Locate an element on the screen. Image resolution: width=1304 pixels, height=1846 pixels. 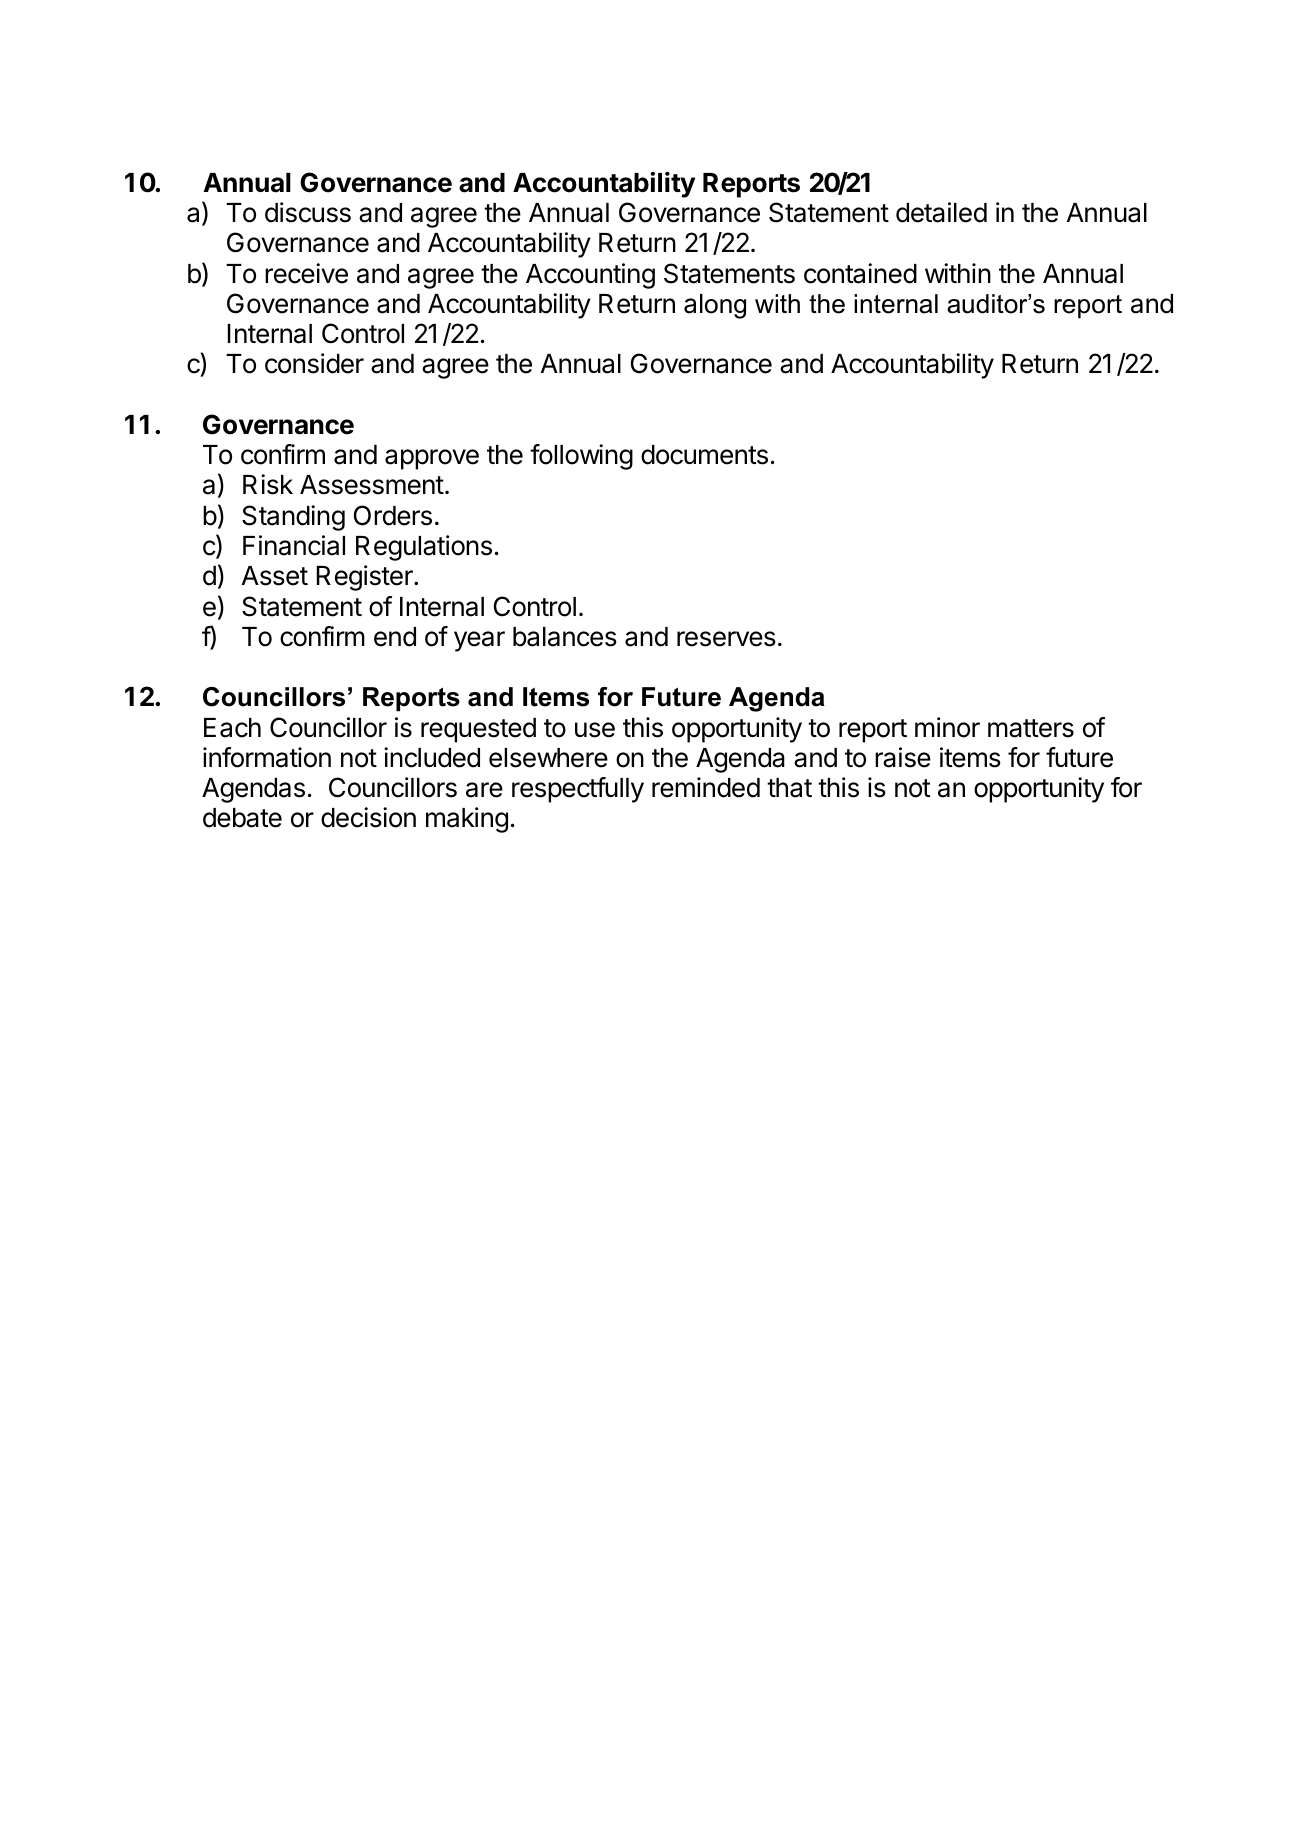
detailed is located at coordinates (941, 212).
